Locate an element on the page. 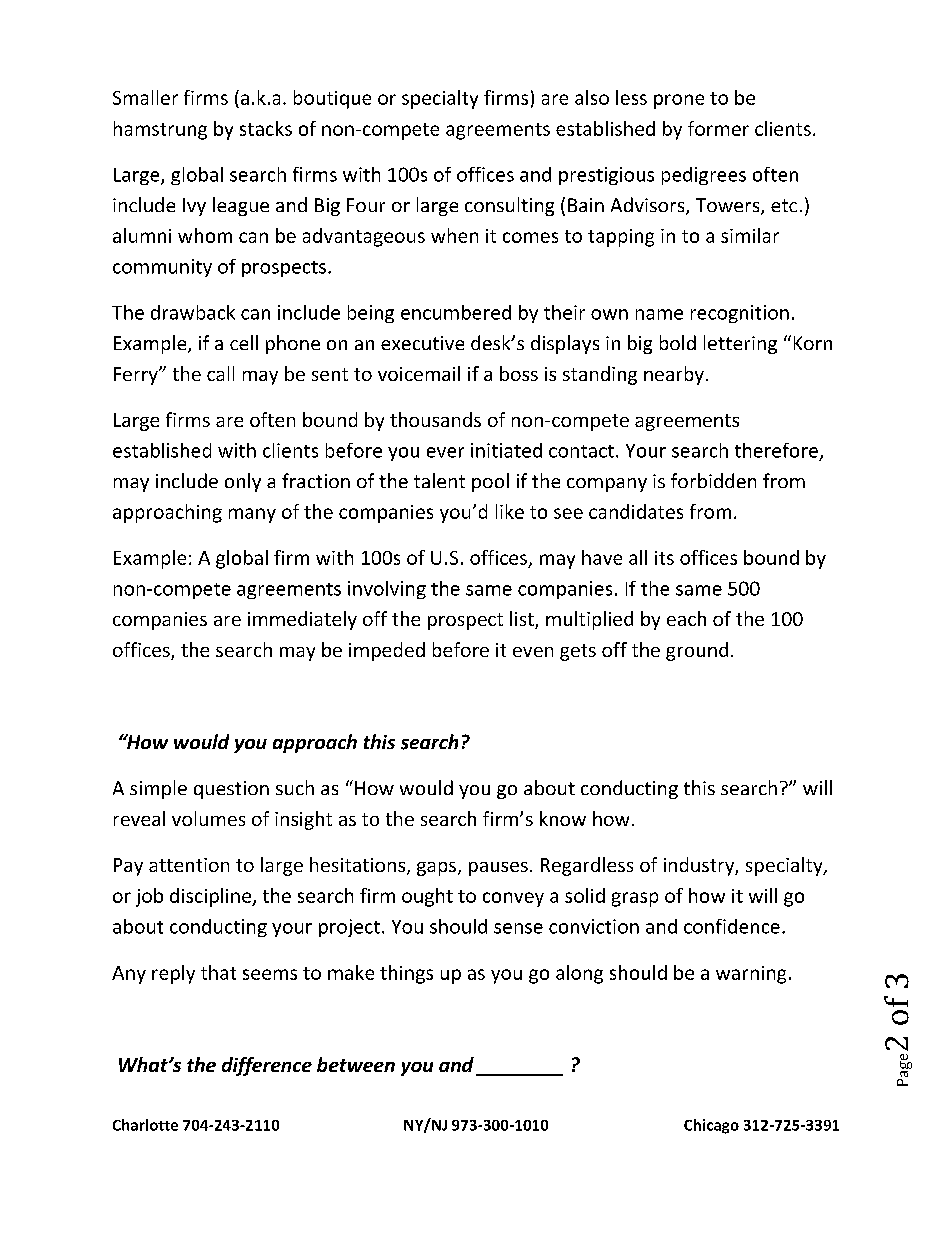  former is located at coordinates (718, 128).
